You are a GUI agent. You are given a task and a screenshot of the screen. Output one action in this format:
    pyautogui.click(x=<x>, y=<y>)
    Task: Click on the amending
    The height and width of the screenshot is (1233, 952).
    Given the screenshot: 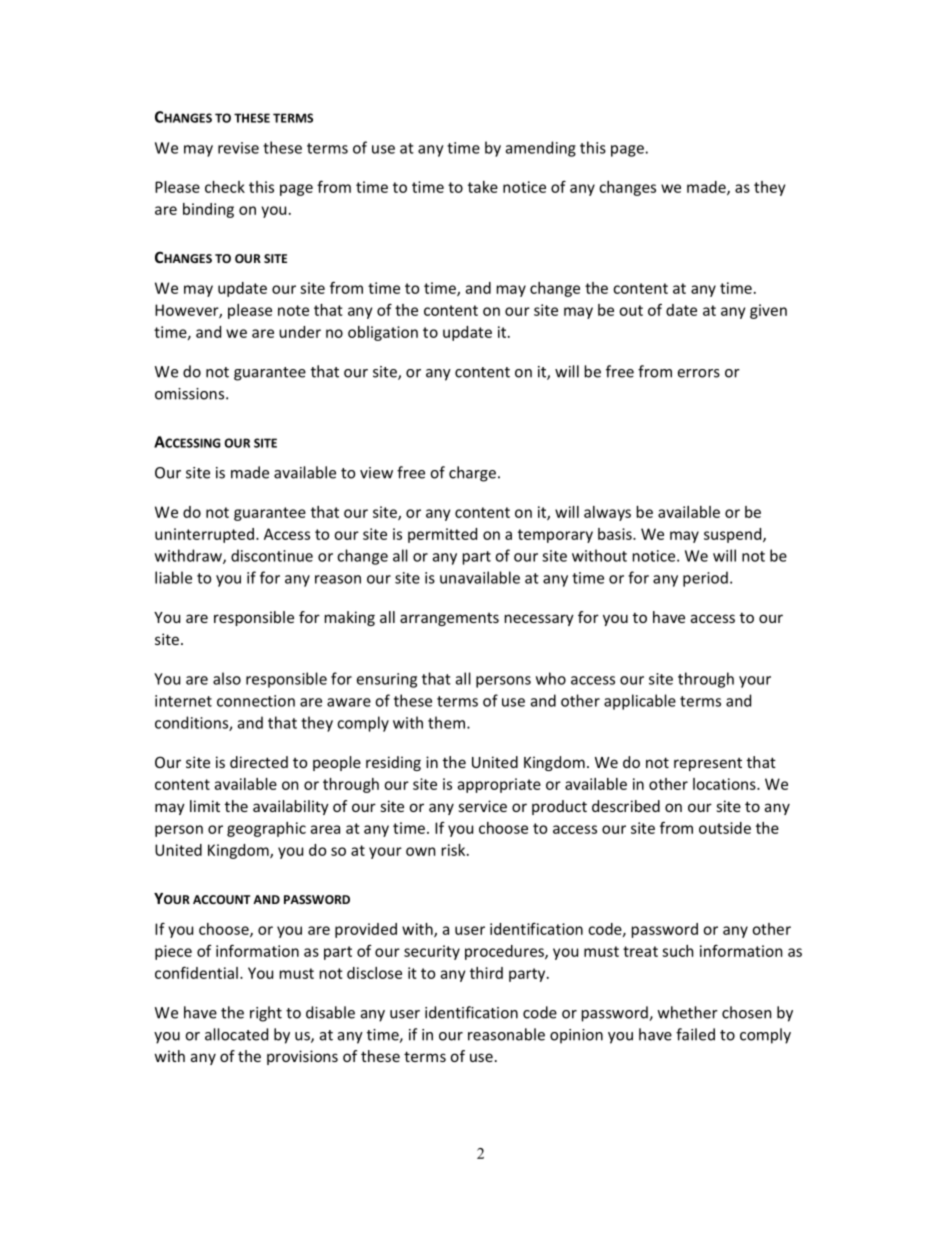 What is the action you would take?
    pyautogui.click(x=541, y=149)
